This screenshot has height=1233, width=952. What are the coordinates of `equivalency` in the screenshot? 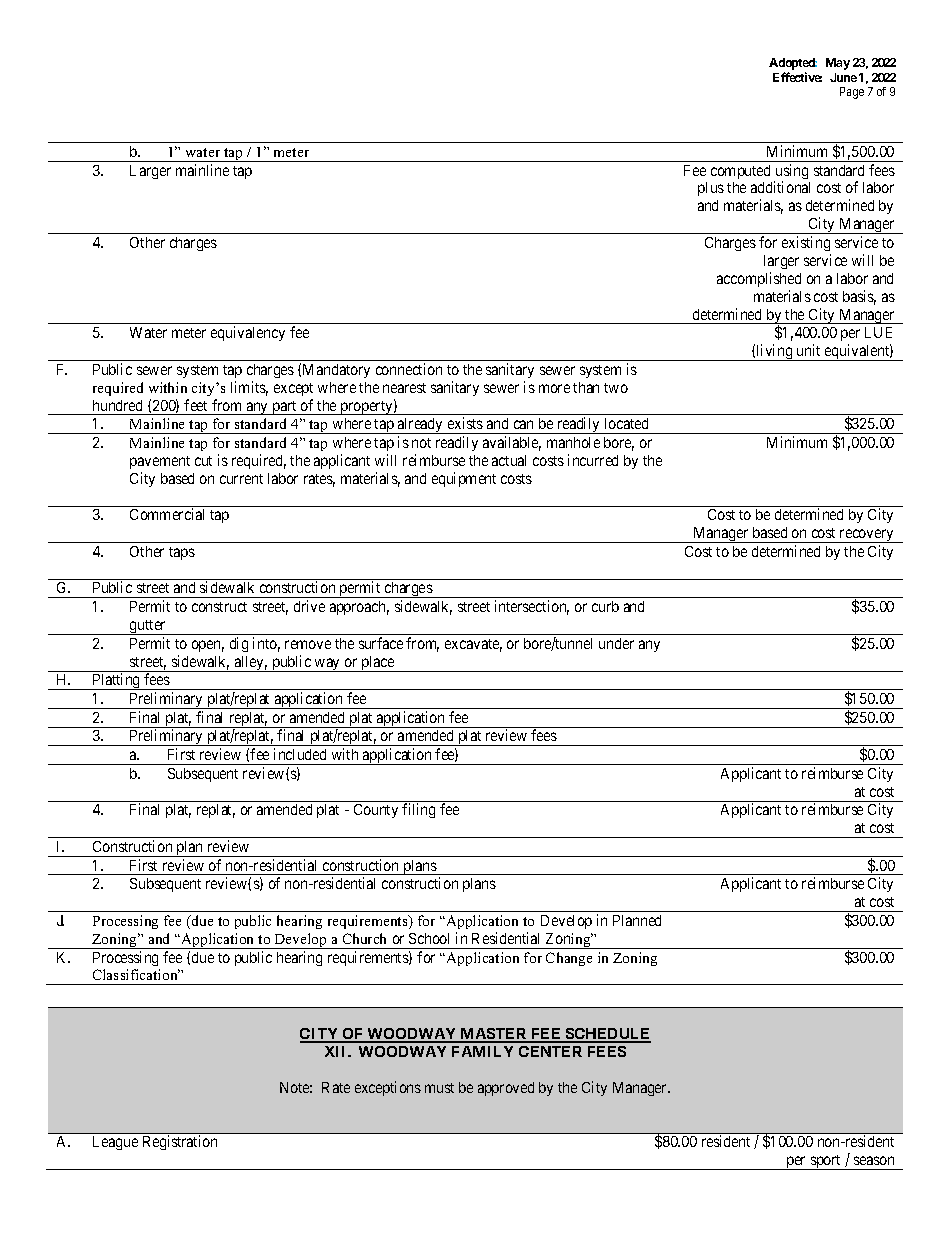 It's located at (248, 333).
